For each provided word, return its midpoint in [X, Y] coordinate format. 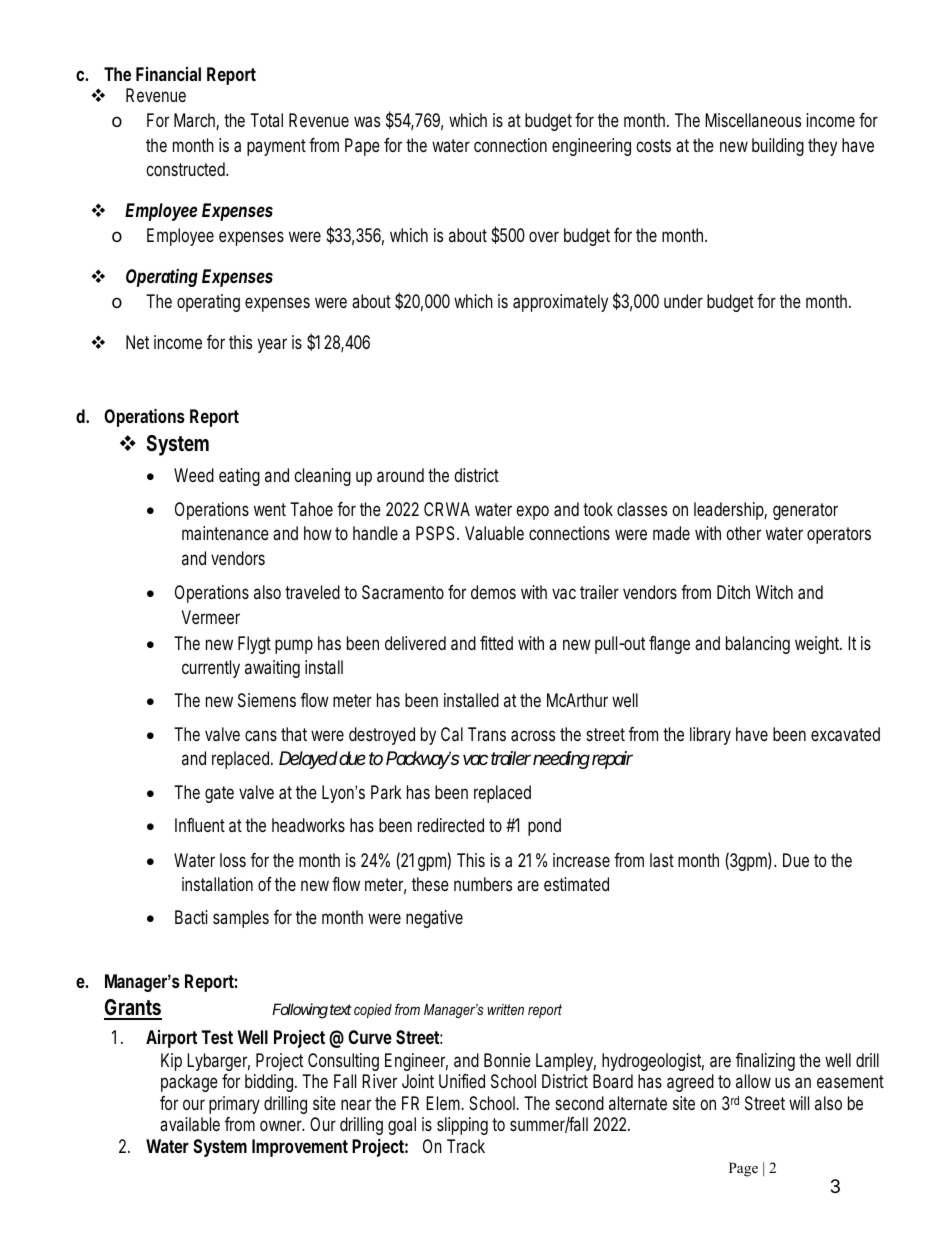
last [662, 860]
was [367, 121]
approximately [560, 303]
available [190, 1124]
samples [241, 919]
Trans [487, 734]
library [710, 736]
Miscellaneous [753, 120]
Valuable [494, 533]
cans [261, 735]
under [683, 301]
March [196, 121]
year [272, 345]
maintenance [225, 533]
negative [434, 919]
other [743, 533]
